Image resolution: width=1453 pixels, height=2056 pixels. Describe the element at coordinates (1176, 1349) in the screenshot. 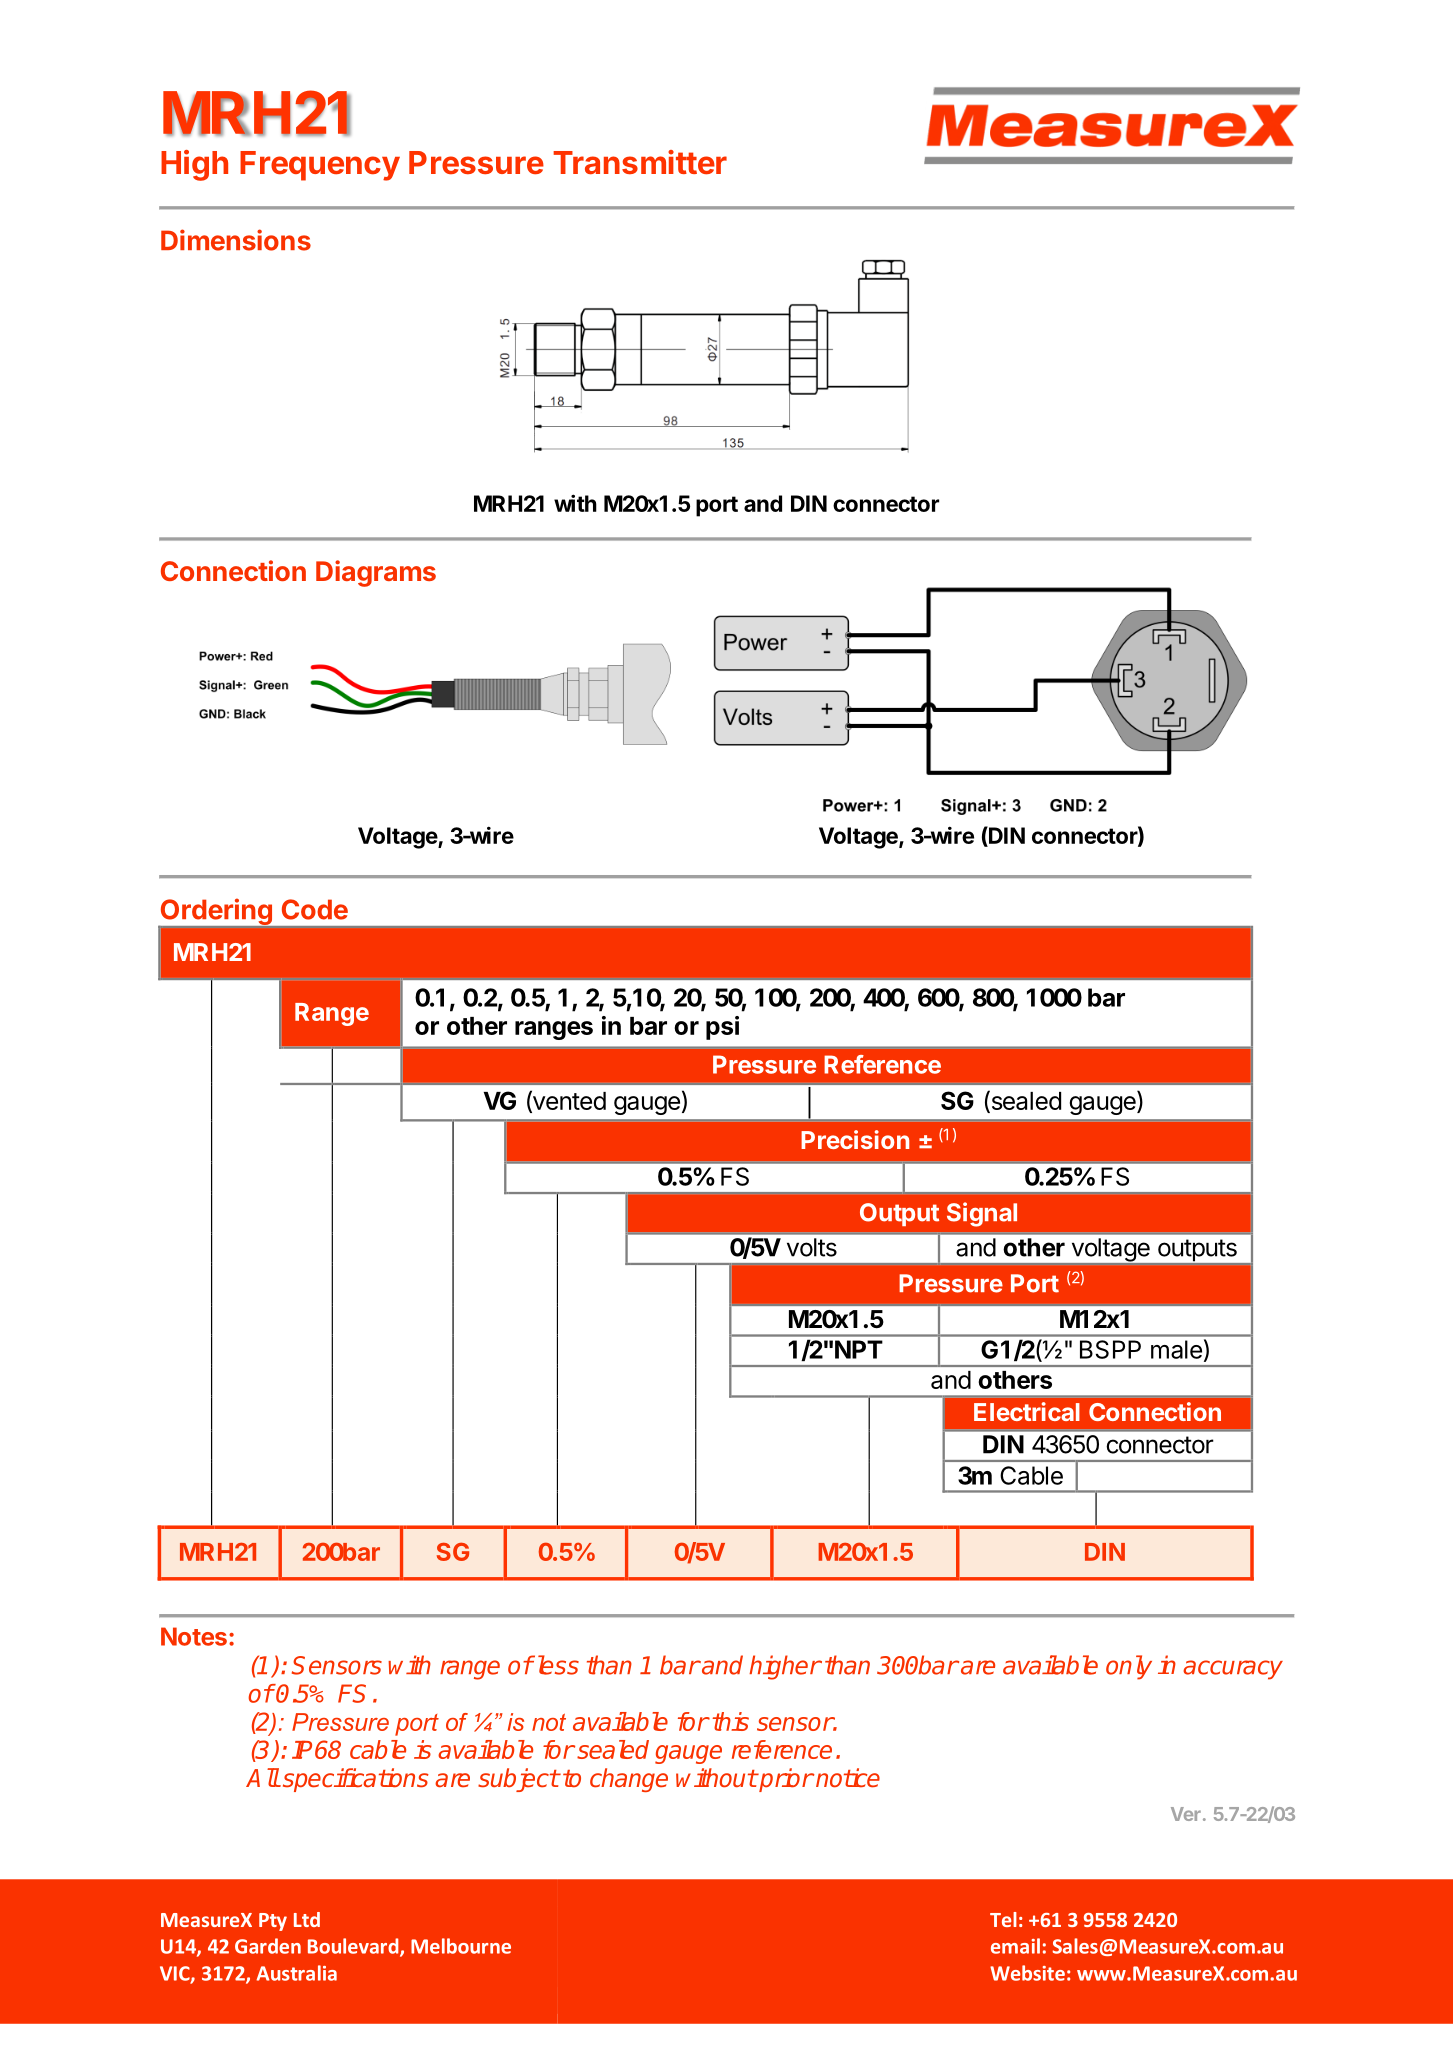

I see `male` at that location.
